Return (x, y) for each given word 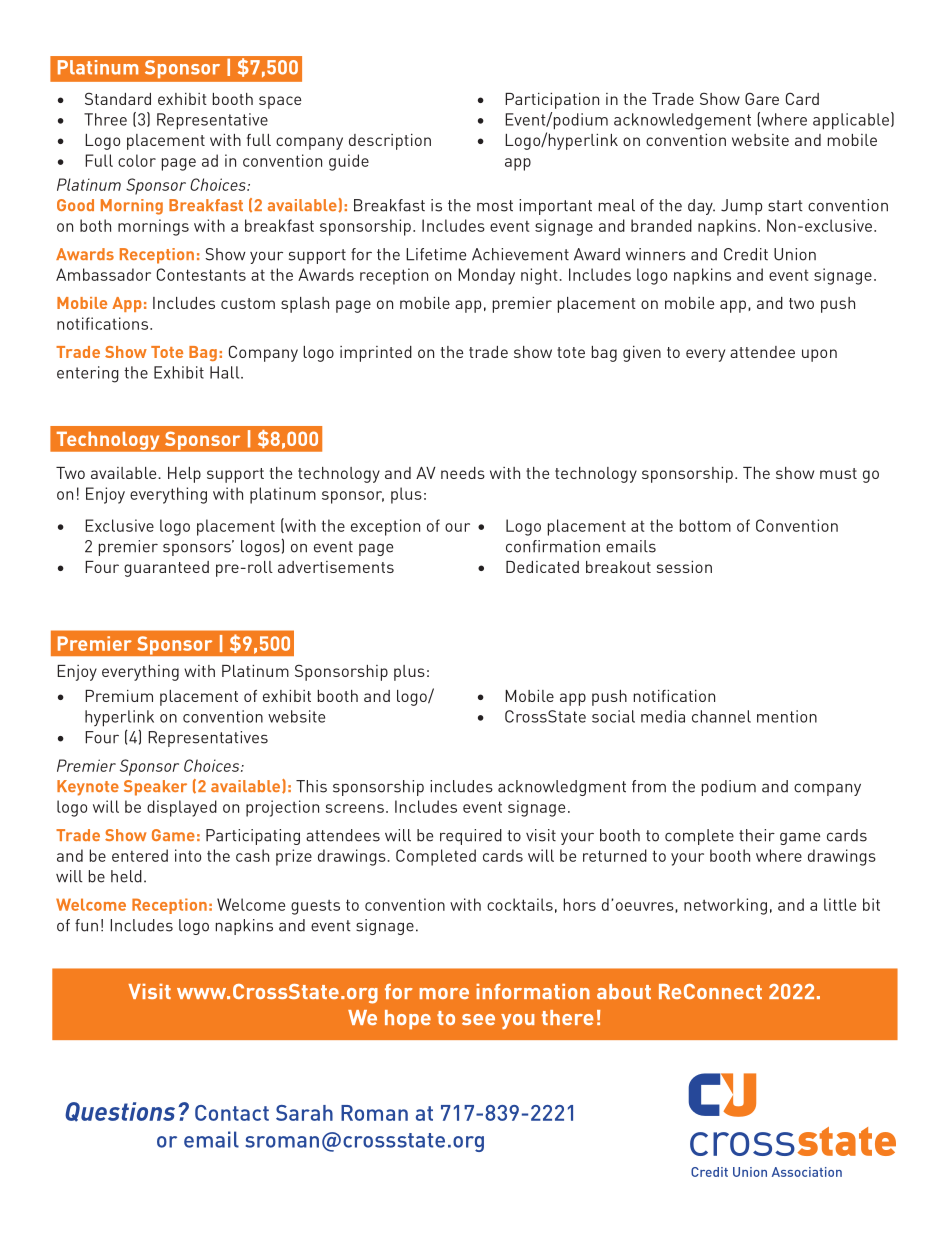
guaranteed (166, 569)
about (624, 991)
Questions (120, 1112)
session (684, 567)
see (478, 1019)
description (390, 142)
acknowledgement (682, 121)
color (137, 160)
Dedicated (542, 567)
